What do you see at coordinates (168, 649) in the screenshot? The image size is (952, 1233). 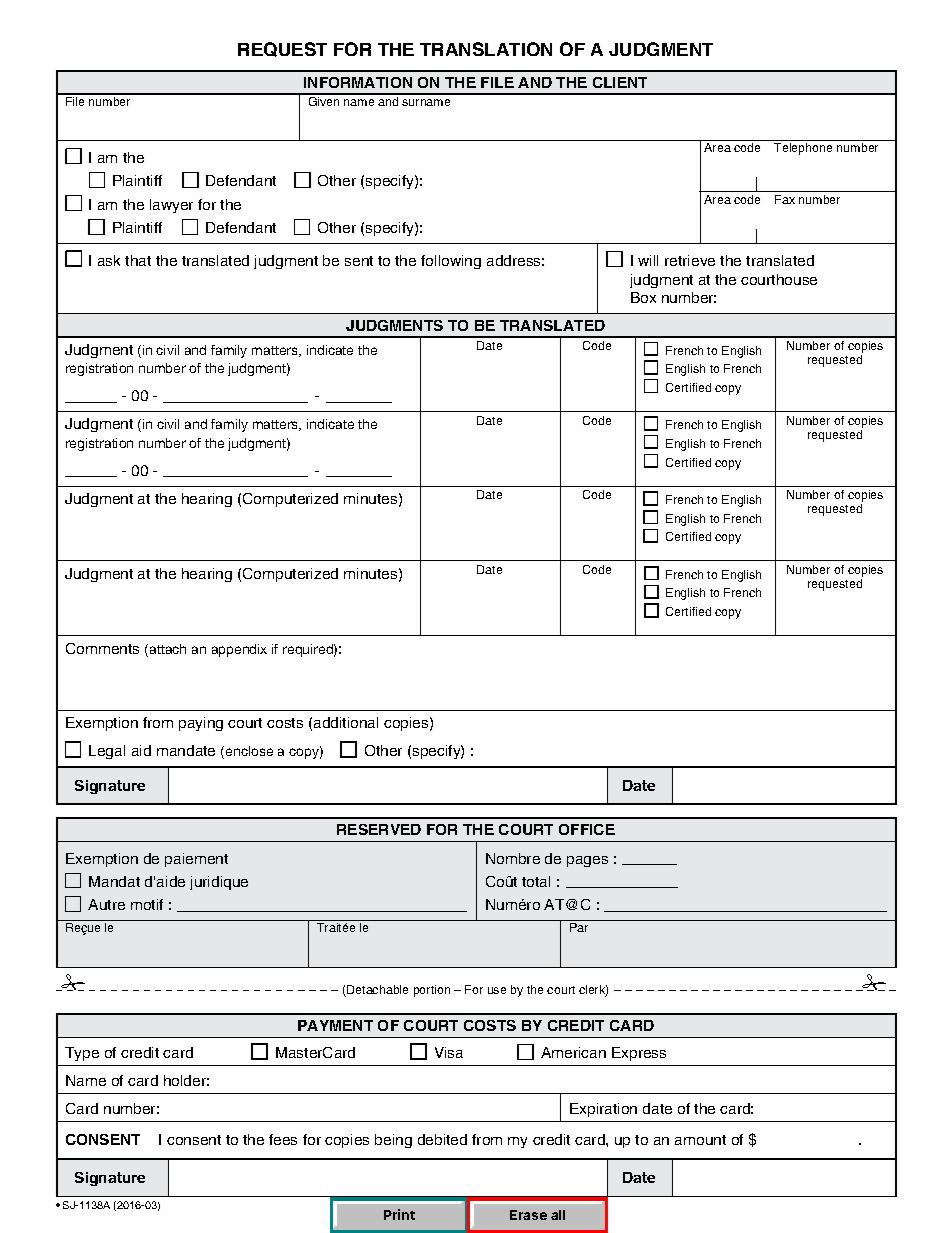 I see `attach` at bounding box center [168, 649].
